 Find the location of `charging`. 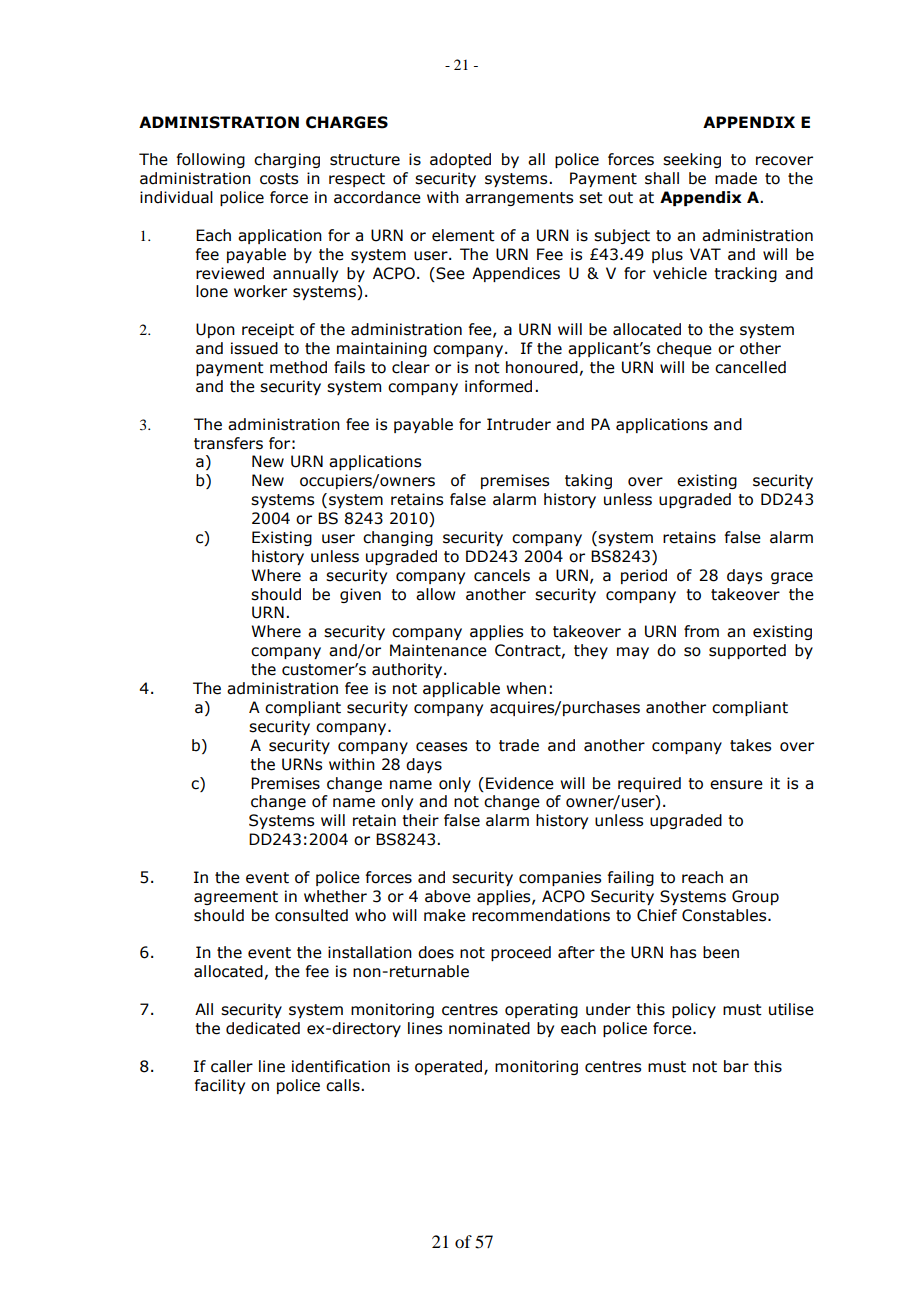

charging is located at coordinates (287, 160).
